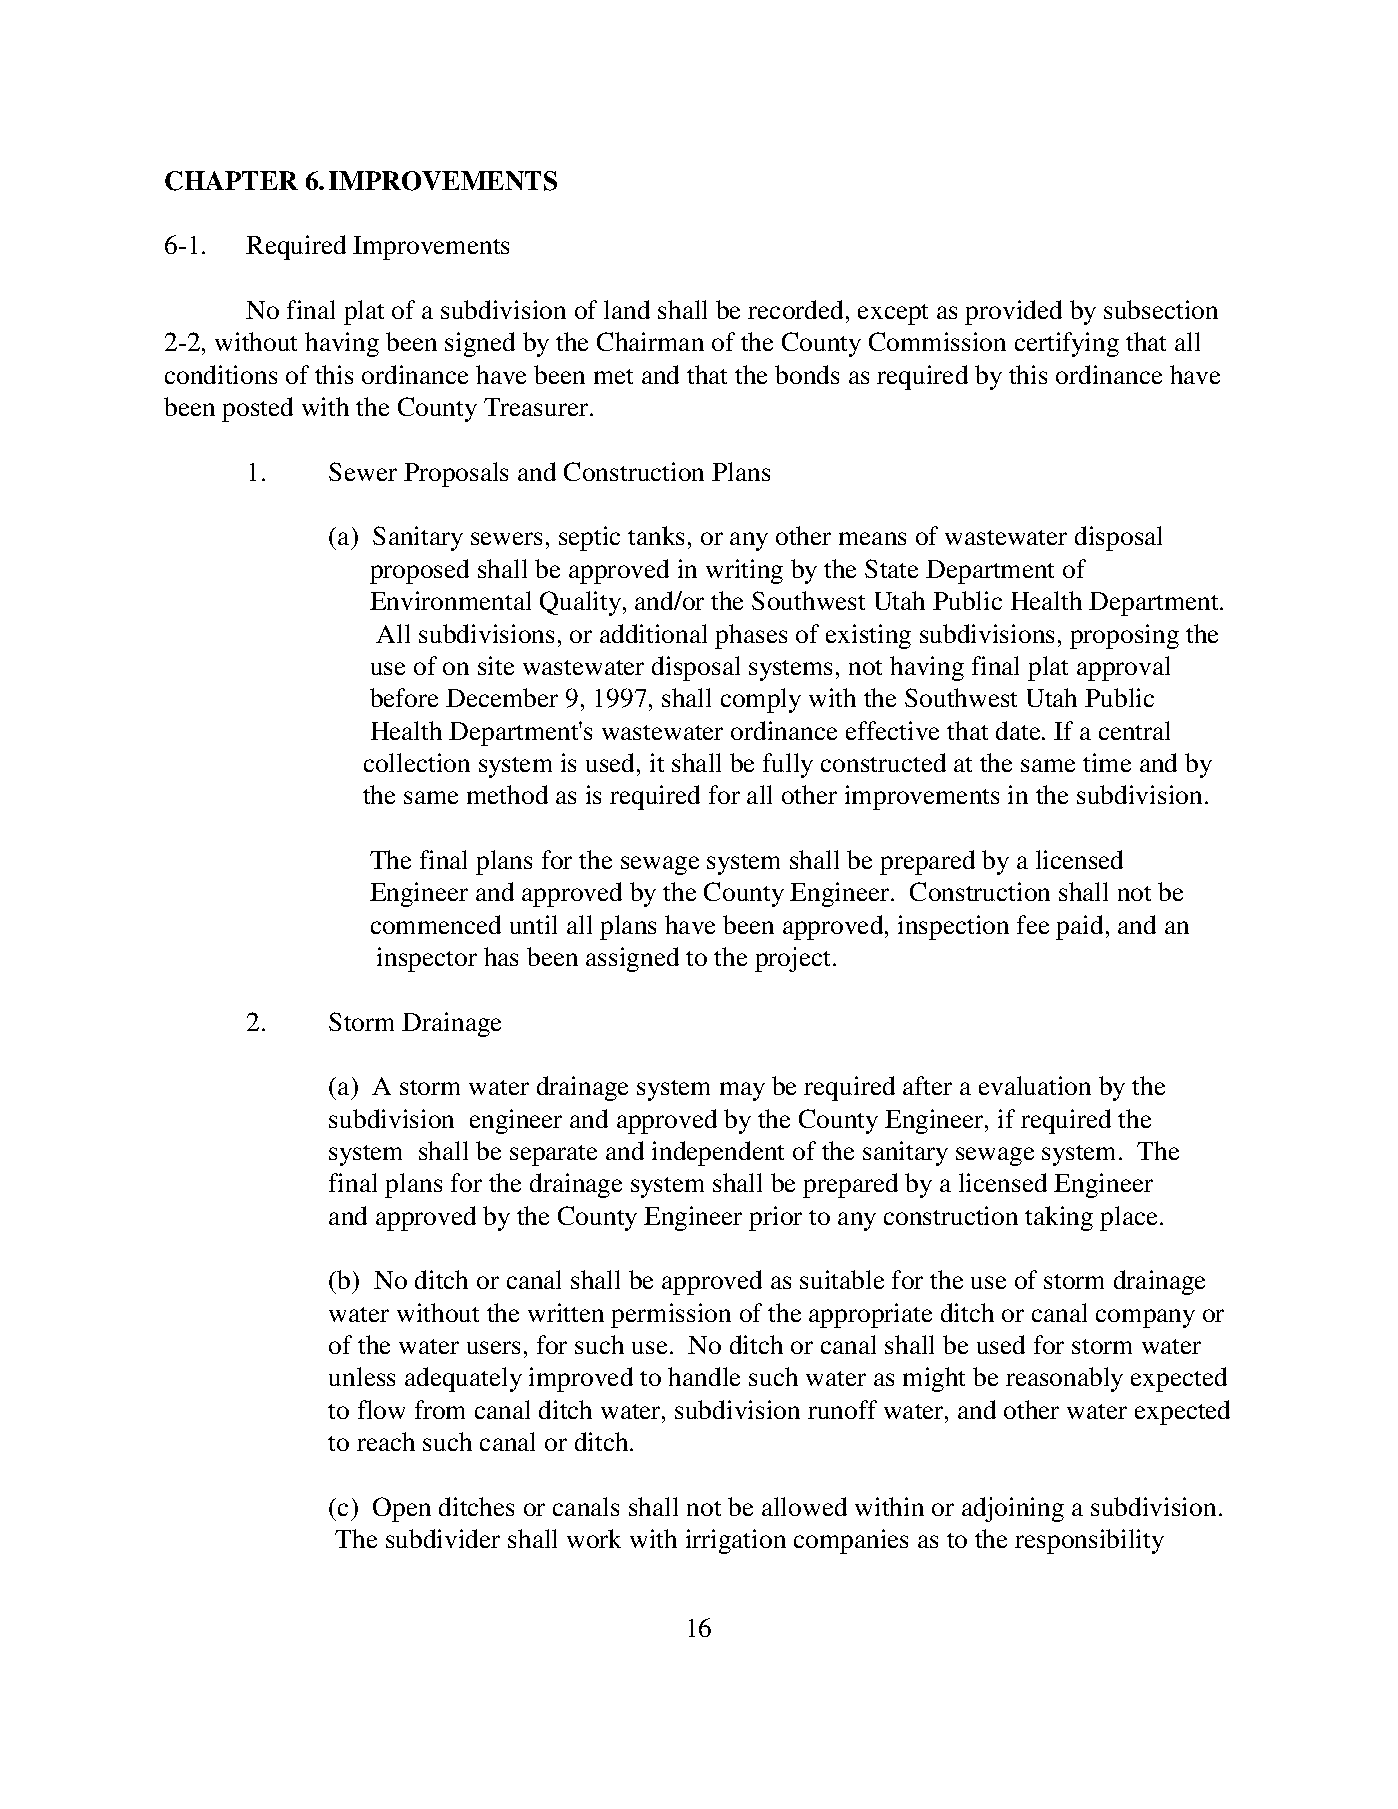  Describe the element at coordinates (1067, 344) in the image. I see `certifying` at that location.
